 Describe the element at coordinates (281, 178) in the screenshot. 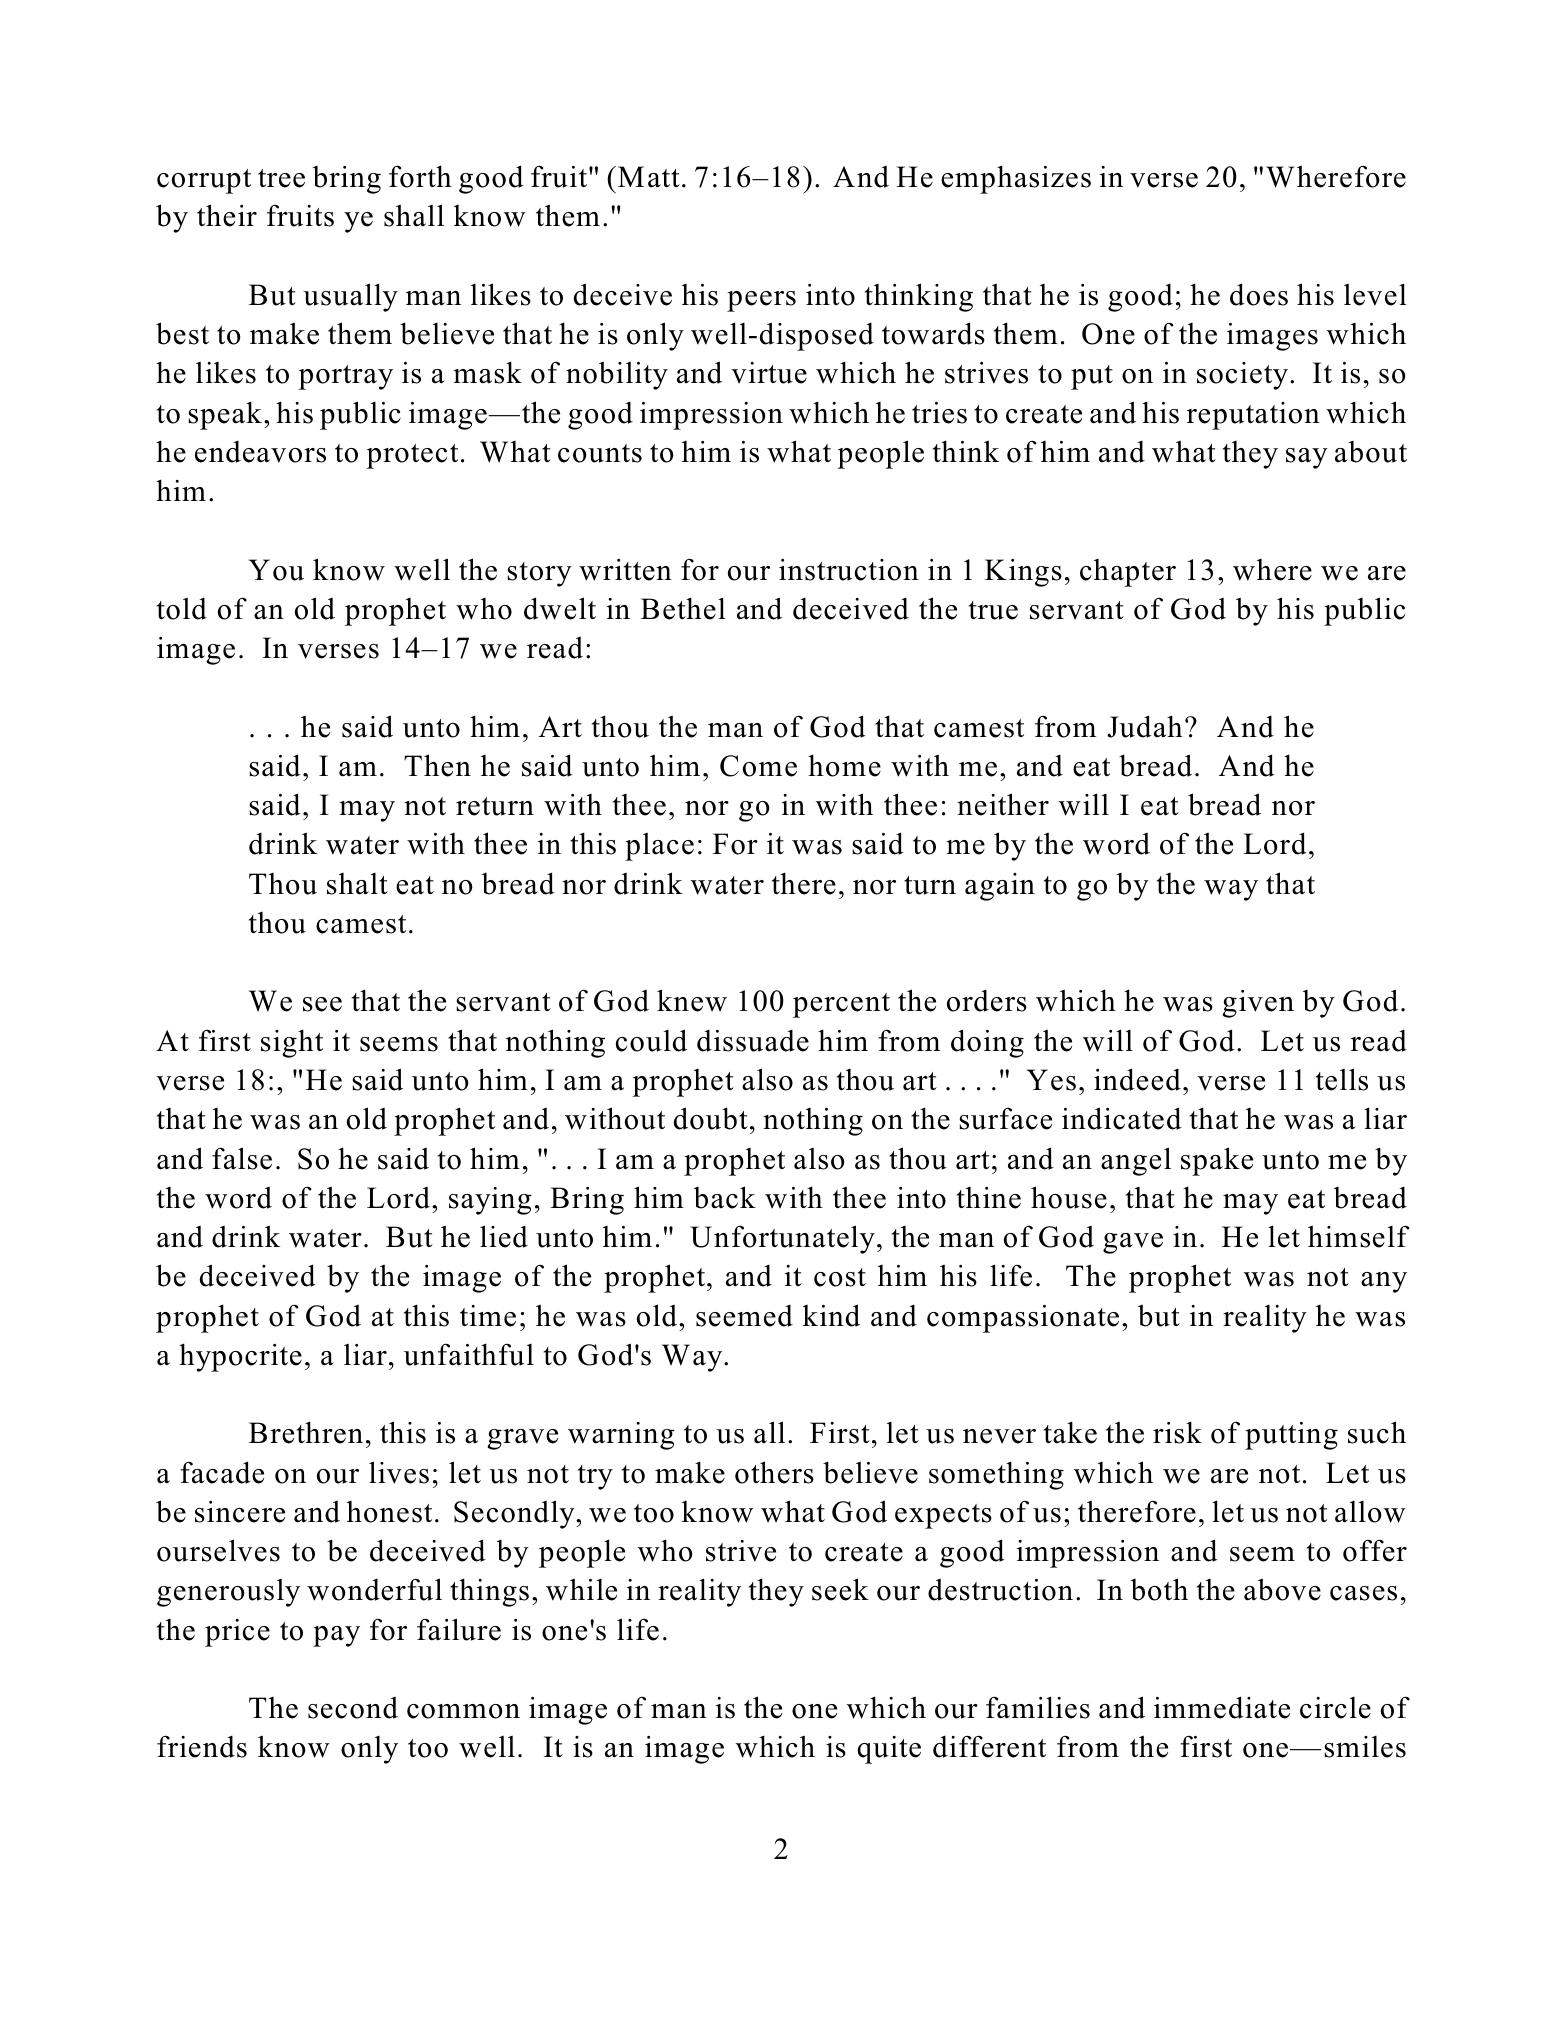

I see `tree` at that location.
